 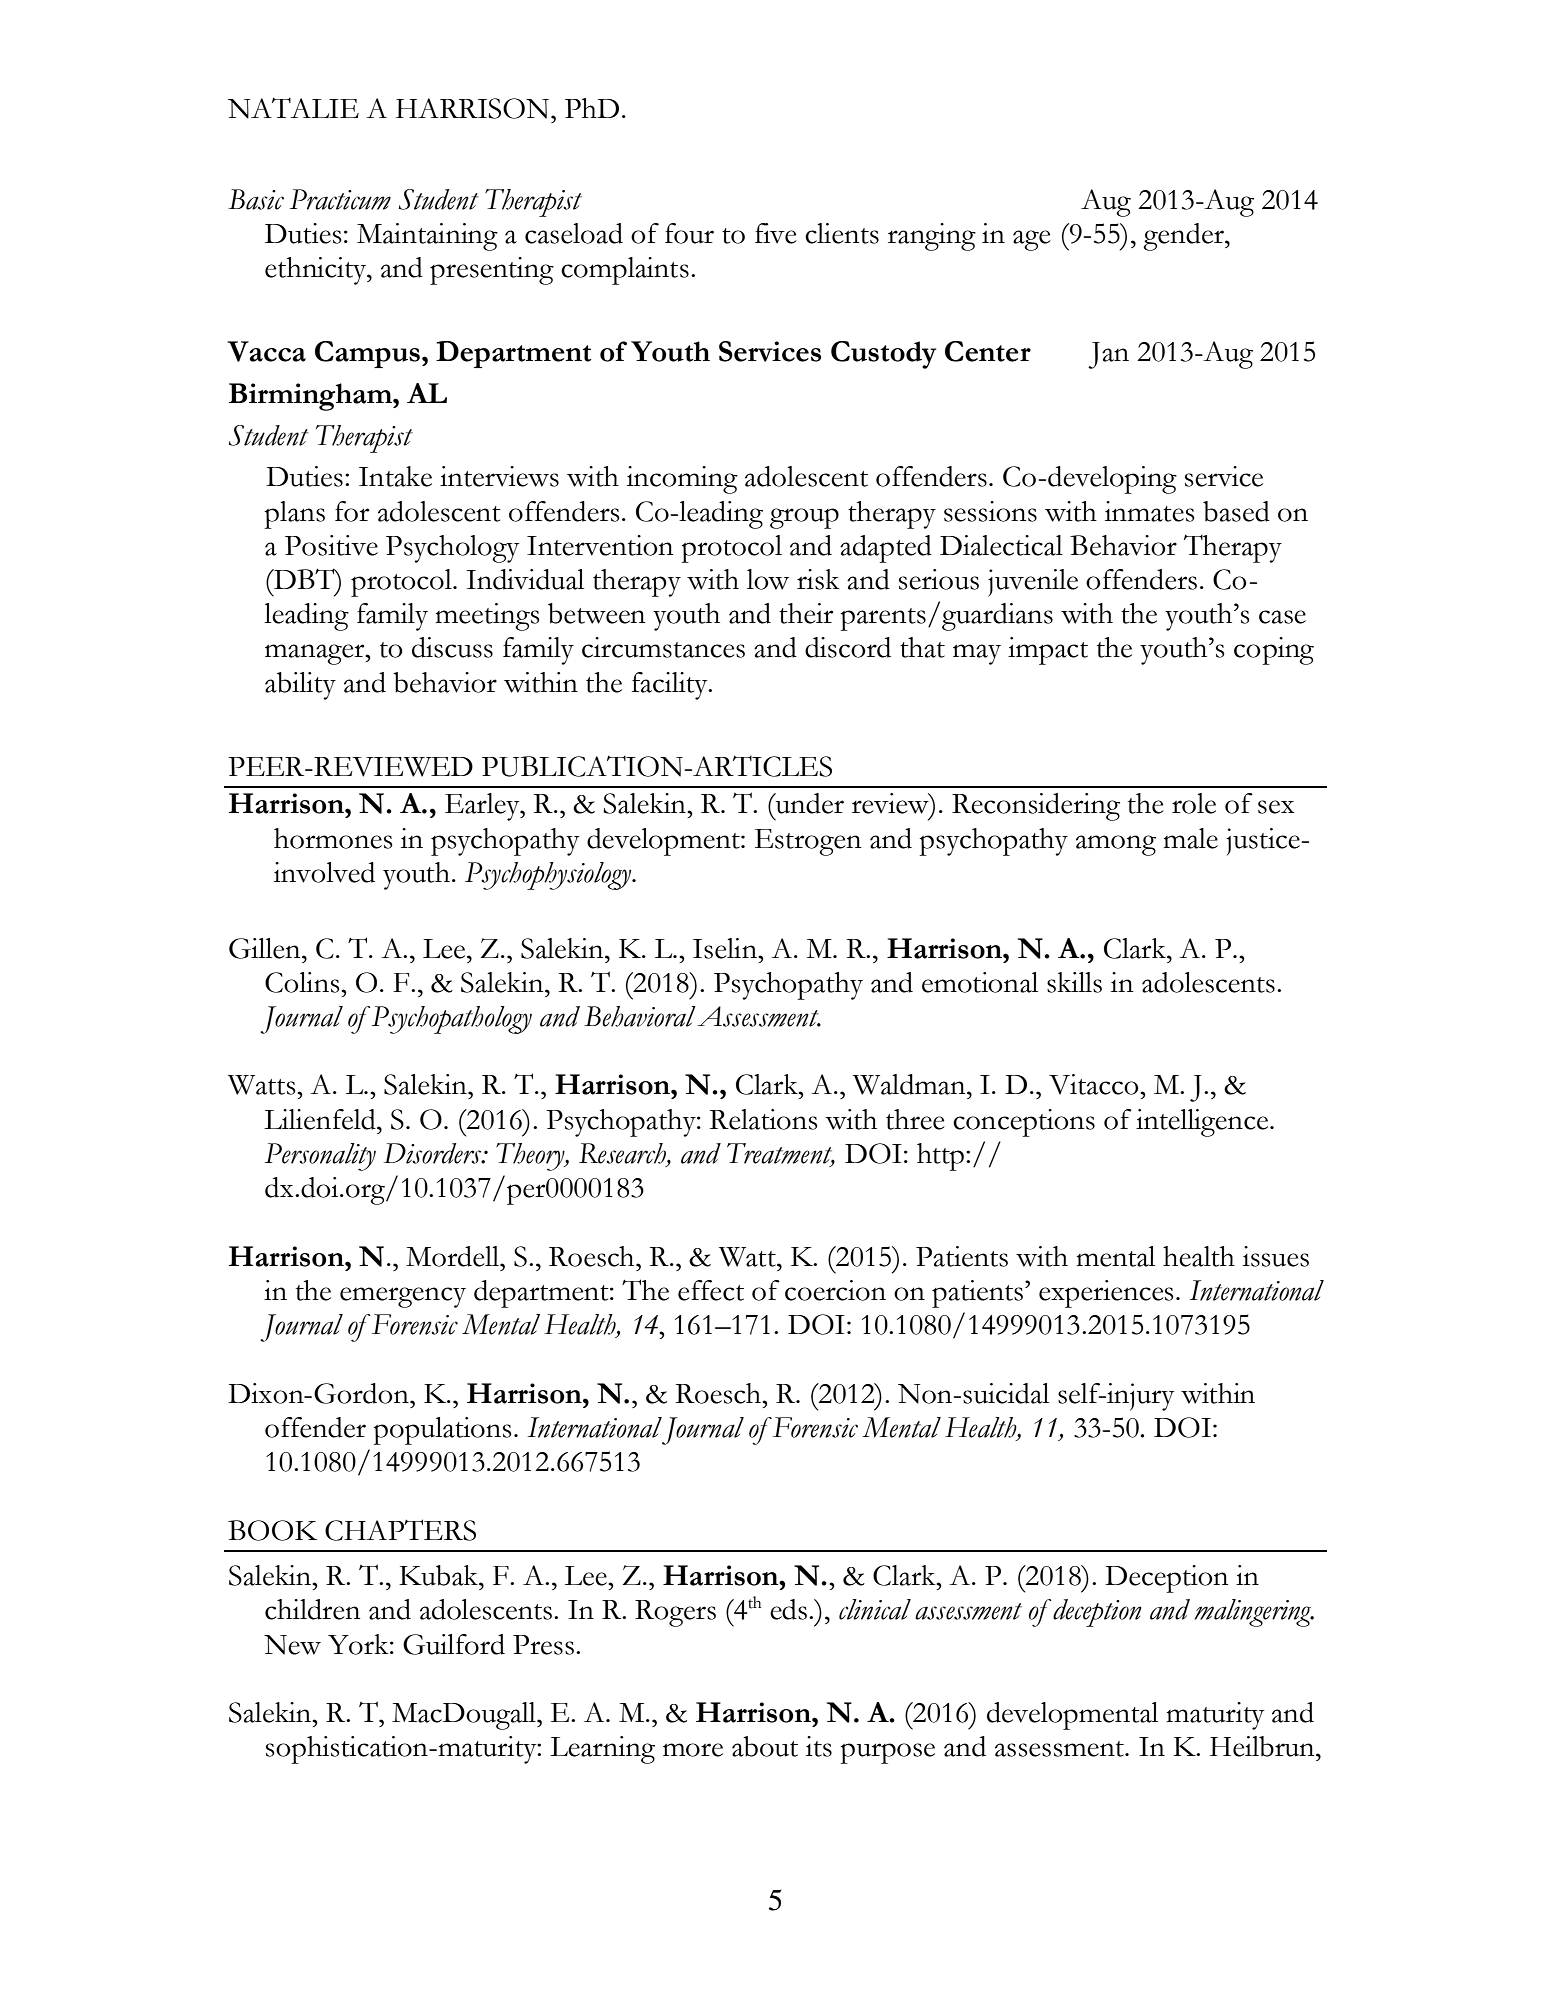 I want to click on experiences, so click(x=1106, y=1294).
